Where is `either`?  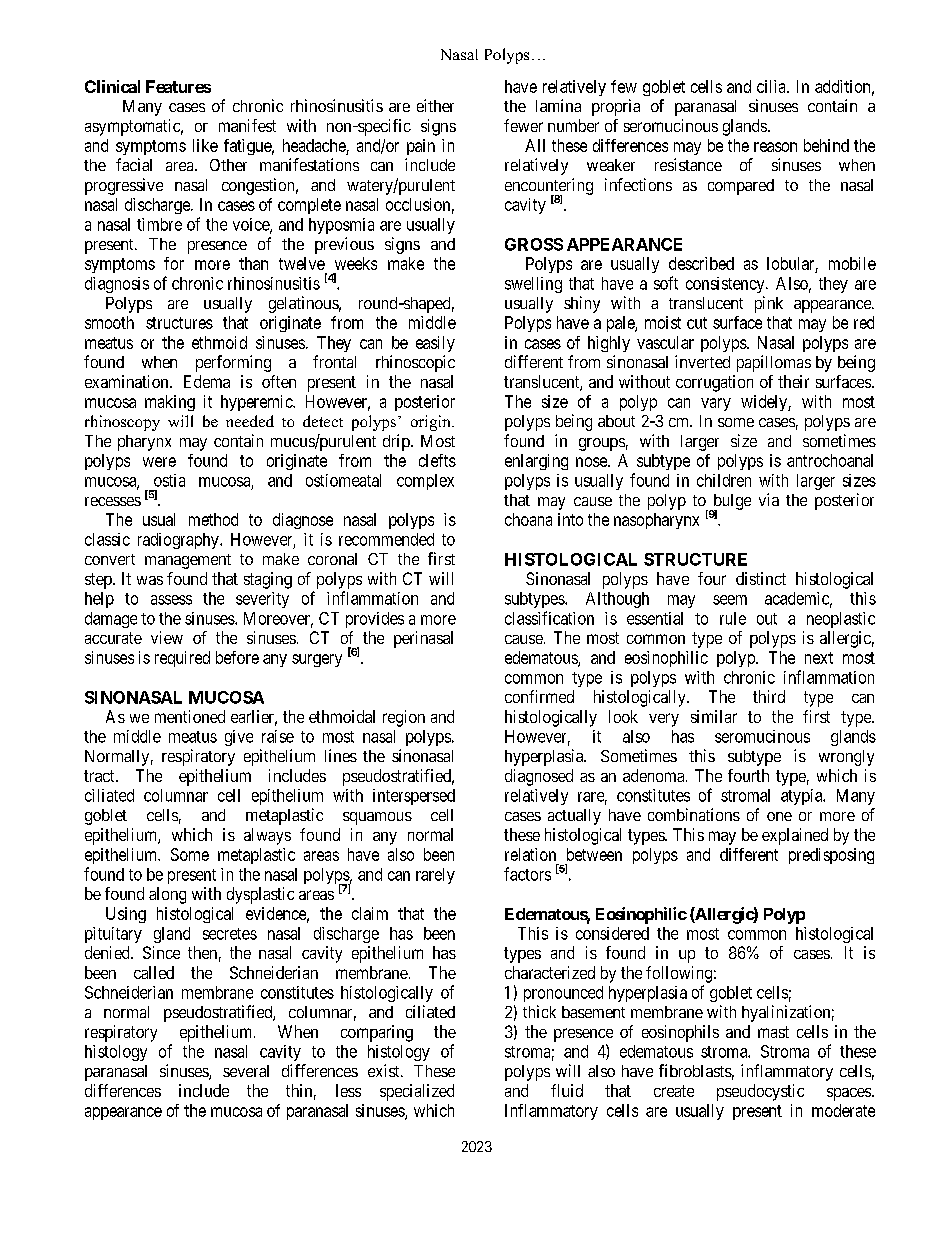
either is located at coordinates (435, 105).
